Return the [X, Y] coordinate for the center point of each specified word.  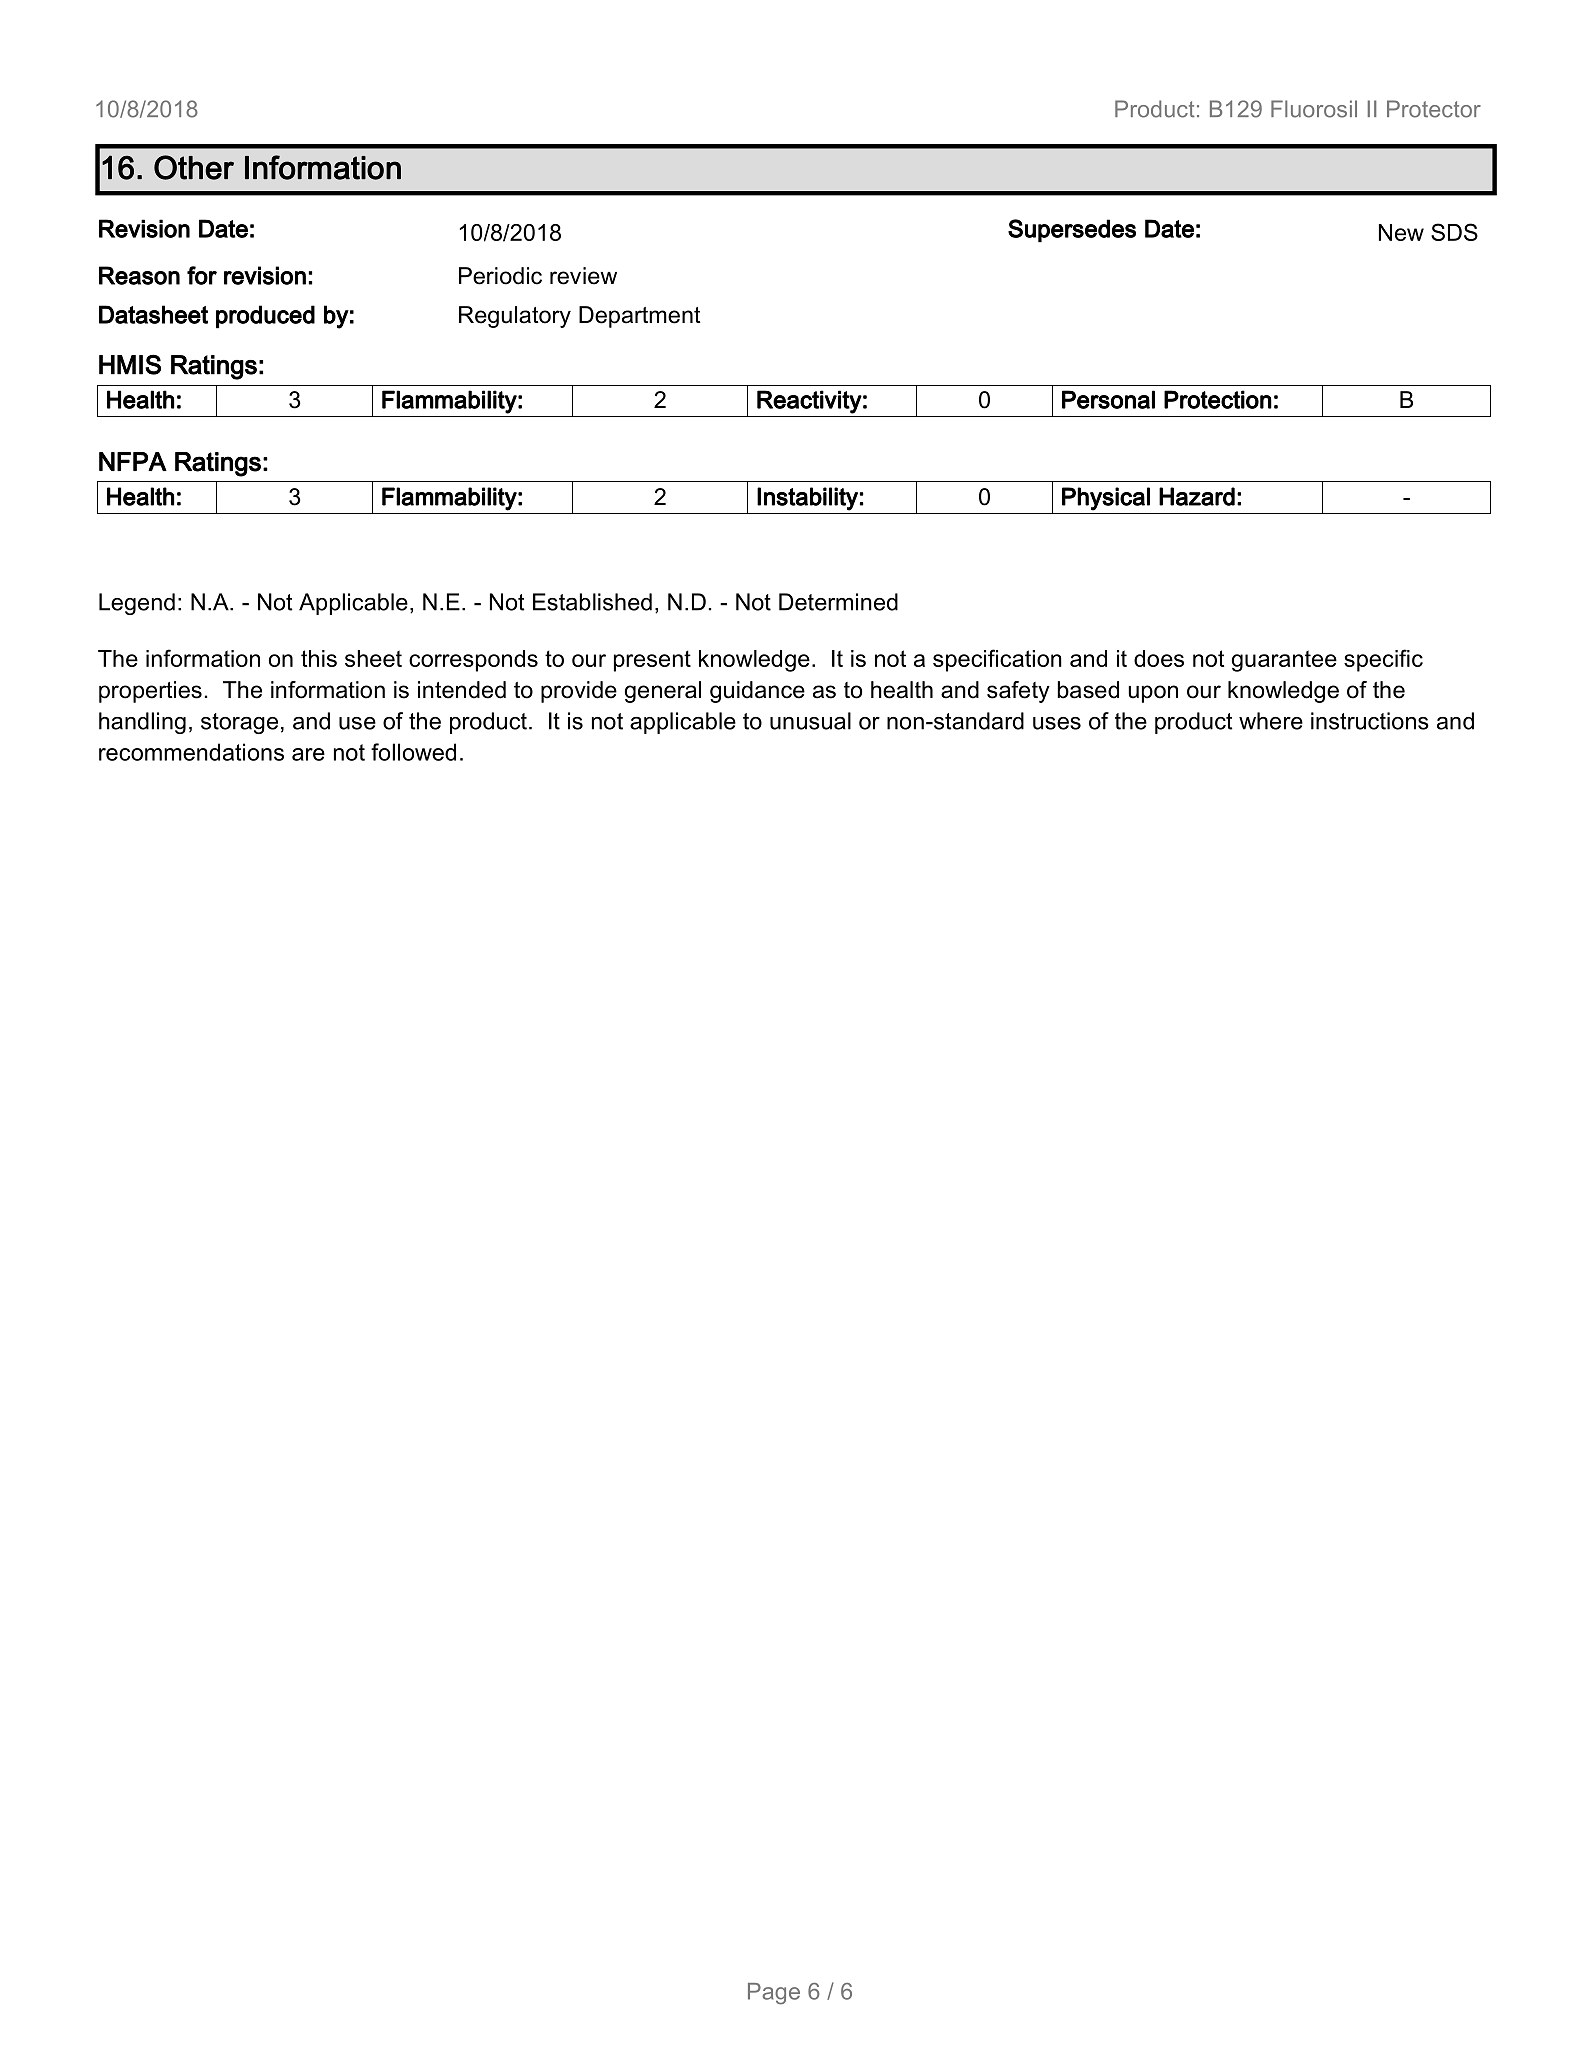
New [1401, 232]
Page [774, 1994]
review [583, 276]
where [1271, 721]
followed [413, 752]
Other [194, 167]
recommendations [191, 752]
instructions [1370, 721]
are [308, 754]
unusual [810, 721]
